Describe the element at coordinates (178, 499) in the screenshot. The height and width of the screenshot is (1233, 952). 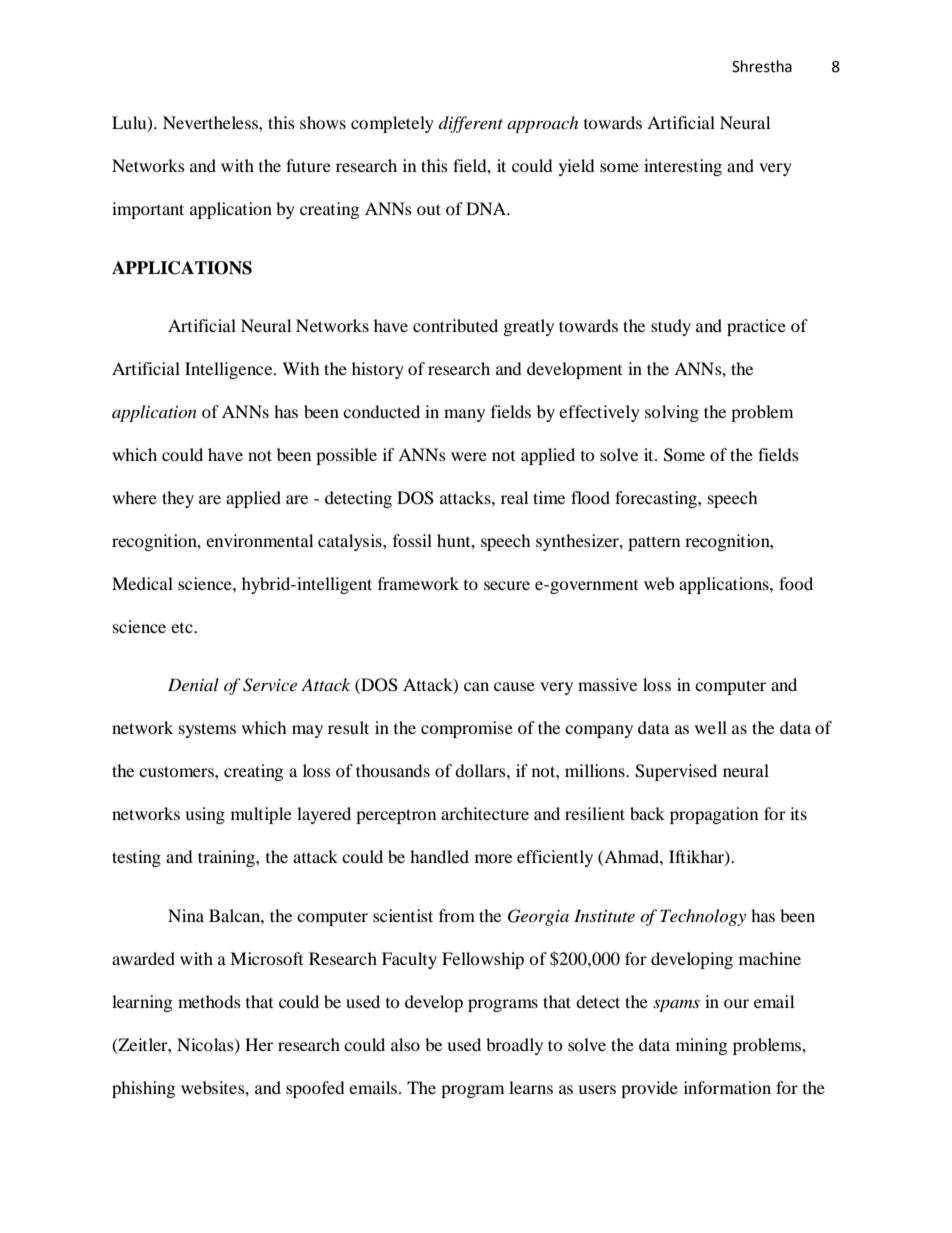
I see `they` at that location.
